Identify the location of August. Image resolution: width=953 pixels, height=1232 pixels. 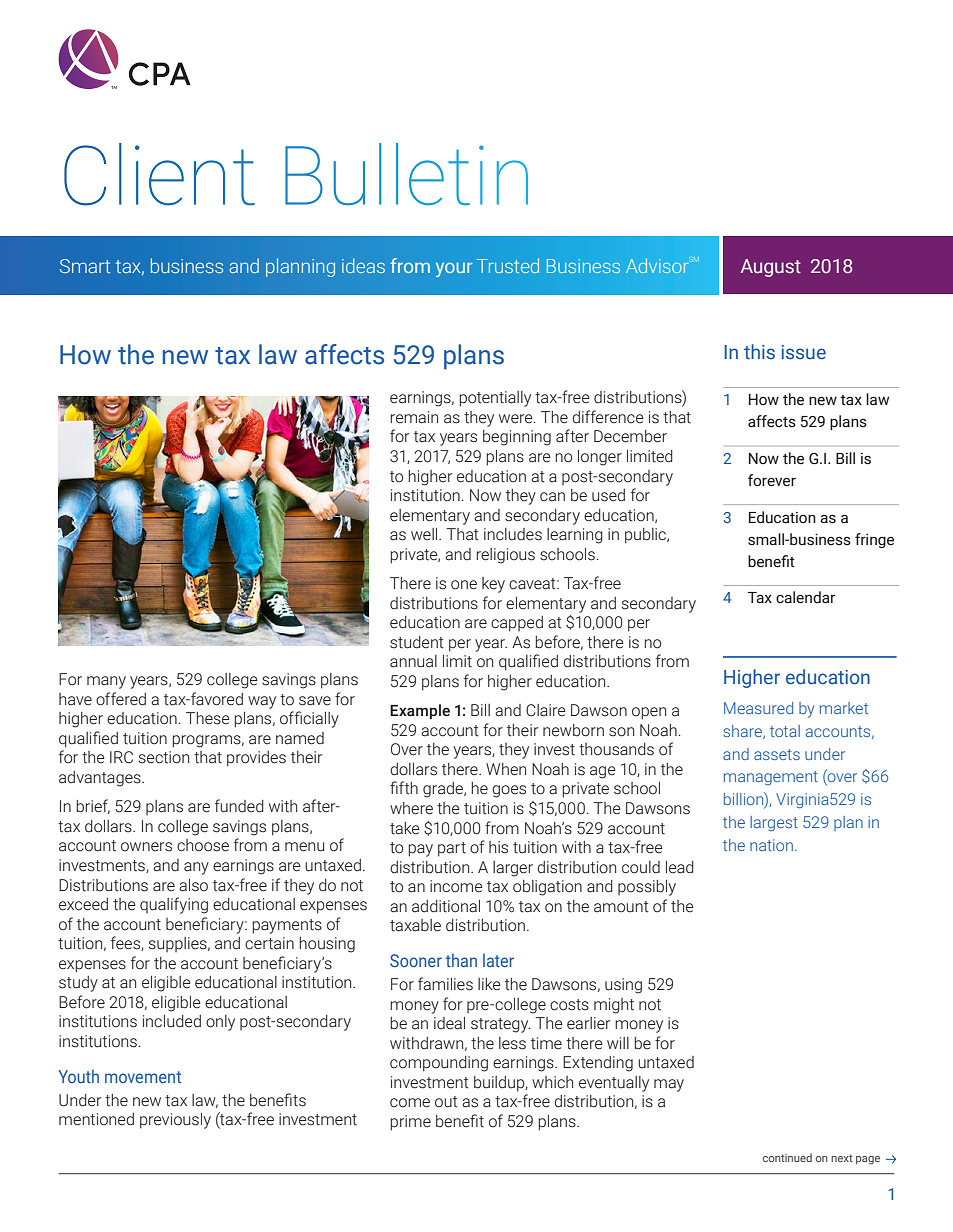
(770, 268).
